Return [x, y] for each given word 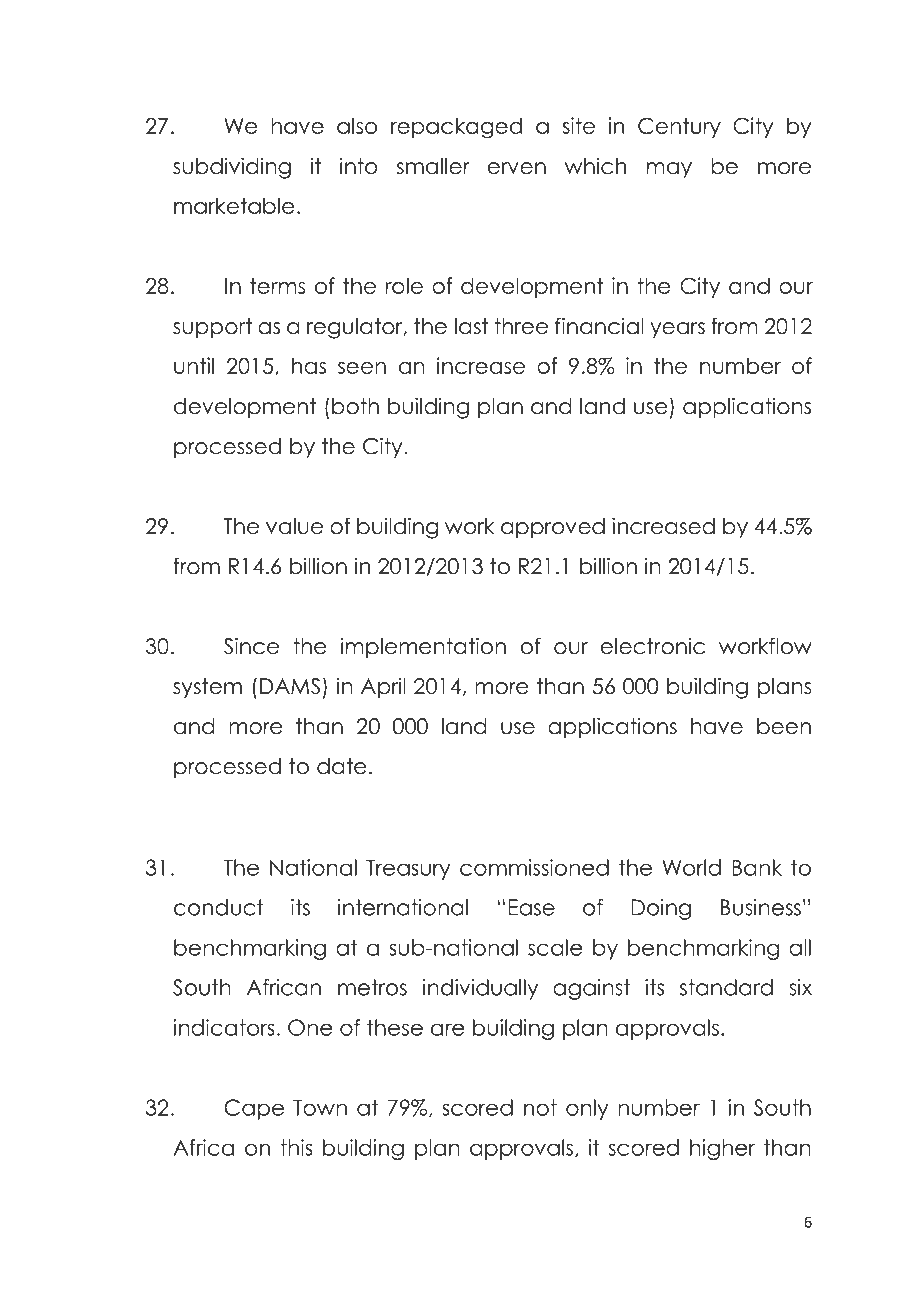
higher [722, 1149]
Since [251, 646]
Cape [254, 1109]
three [521, 326]
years [677, 330]
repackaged [456, 128]
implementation [423, 648]
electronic [653, 646]
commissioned [534, 867]
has [309, 365]
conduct [219, 907]
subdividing [232, 168]
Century [679, 127]
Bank [757, 867]
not [540, 1107]
